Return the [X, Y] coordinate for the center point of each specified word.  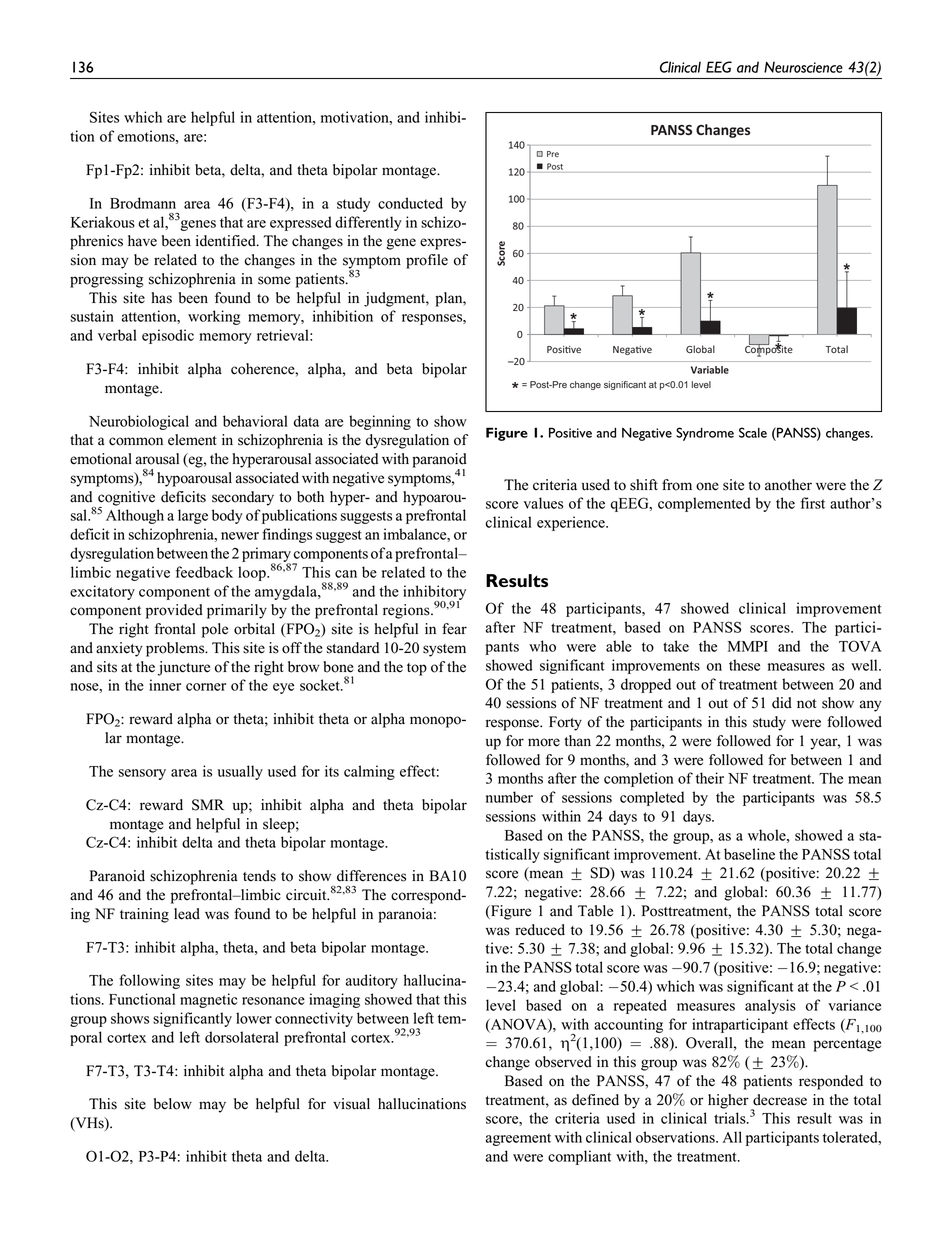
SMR [208, 805]
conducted [410, 203]
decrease [780, 1100]
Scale [753, 432]
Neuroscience [803, 67]
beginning [380, 422]
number [509, 797]
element [192, 440]
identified [227, 241]
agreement [518, 1139]
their [710, 778]
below [173, 1104]
